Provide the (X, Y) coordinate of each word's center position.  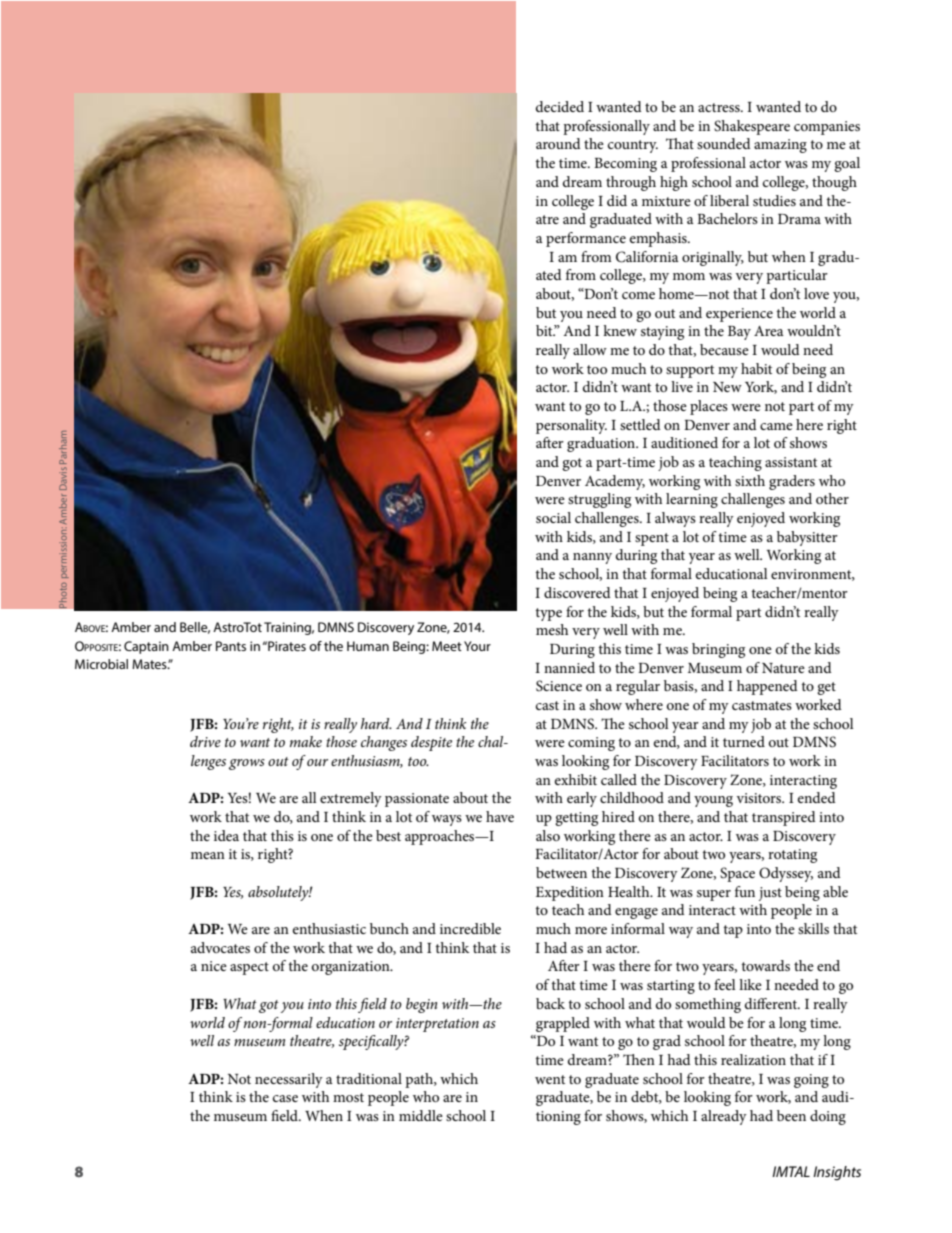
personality (571, 426)
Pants (231, 646)
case (285, 1098)
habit (756, 368)
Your (477, 646)
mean (208, 855)
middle (421, 1115)
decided (560, 106)
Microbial (101, 664)
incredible (470, 928)
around (558, 143)
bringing (718, 650)
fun (745, 891)
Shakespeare (752, 127)
